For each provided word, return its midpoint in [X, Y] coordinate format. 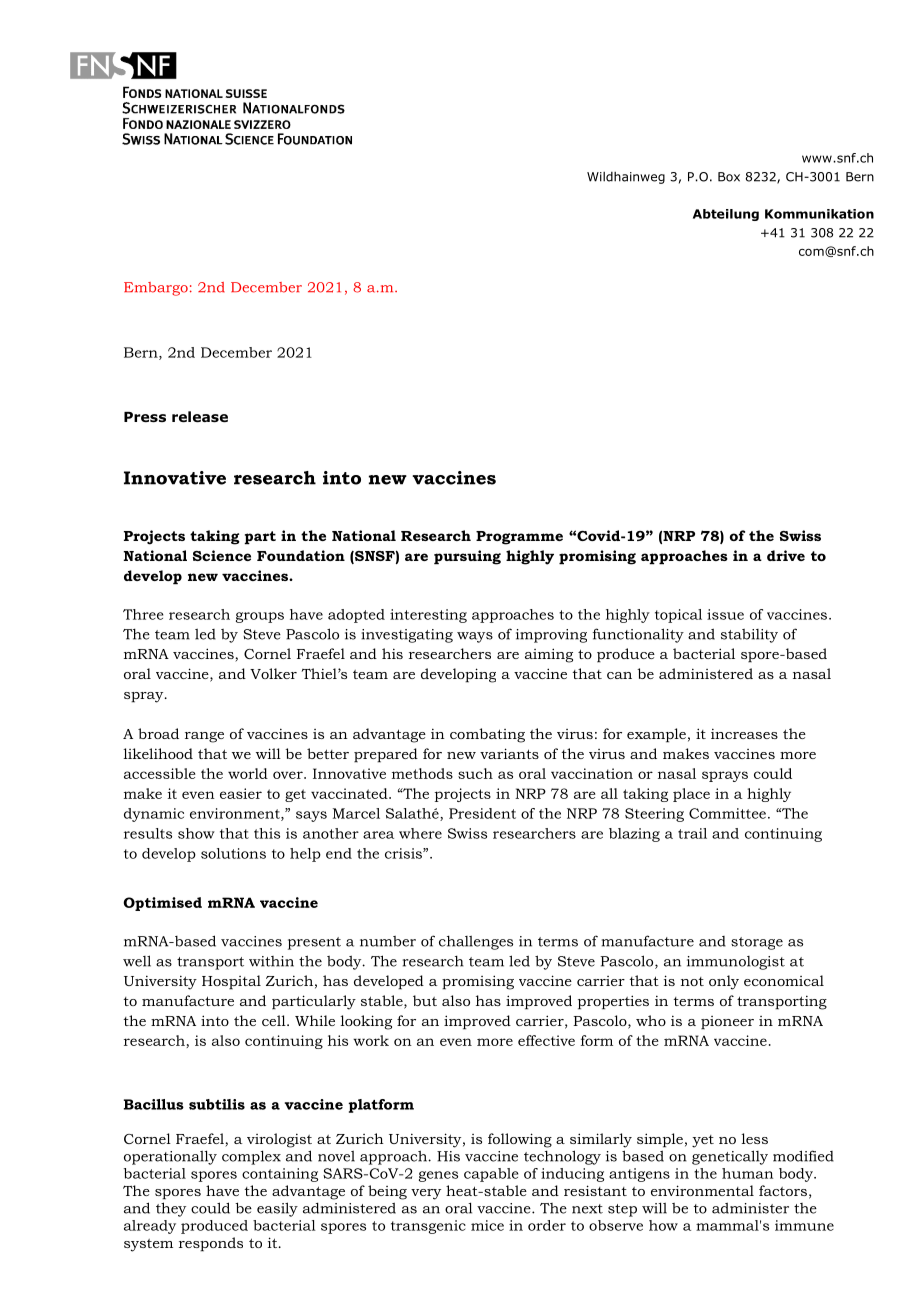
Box [729, 177]
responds [211, 1244]
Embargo [156, 289]
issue [725, 614]
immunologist [736, 963]
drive [786, 555]
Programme [519, 538]
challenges [476, 942]
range [204, 737]
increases [744, 733]
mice [487, 1225]
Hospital [231, 982]
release [200, 417]
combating [487, 735]
